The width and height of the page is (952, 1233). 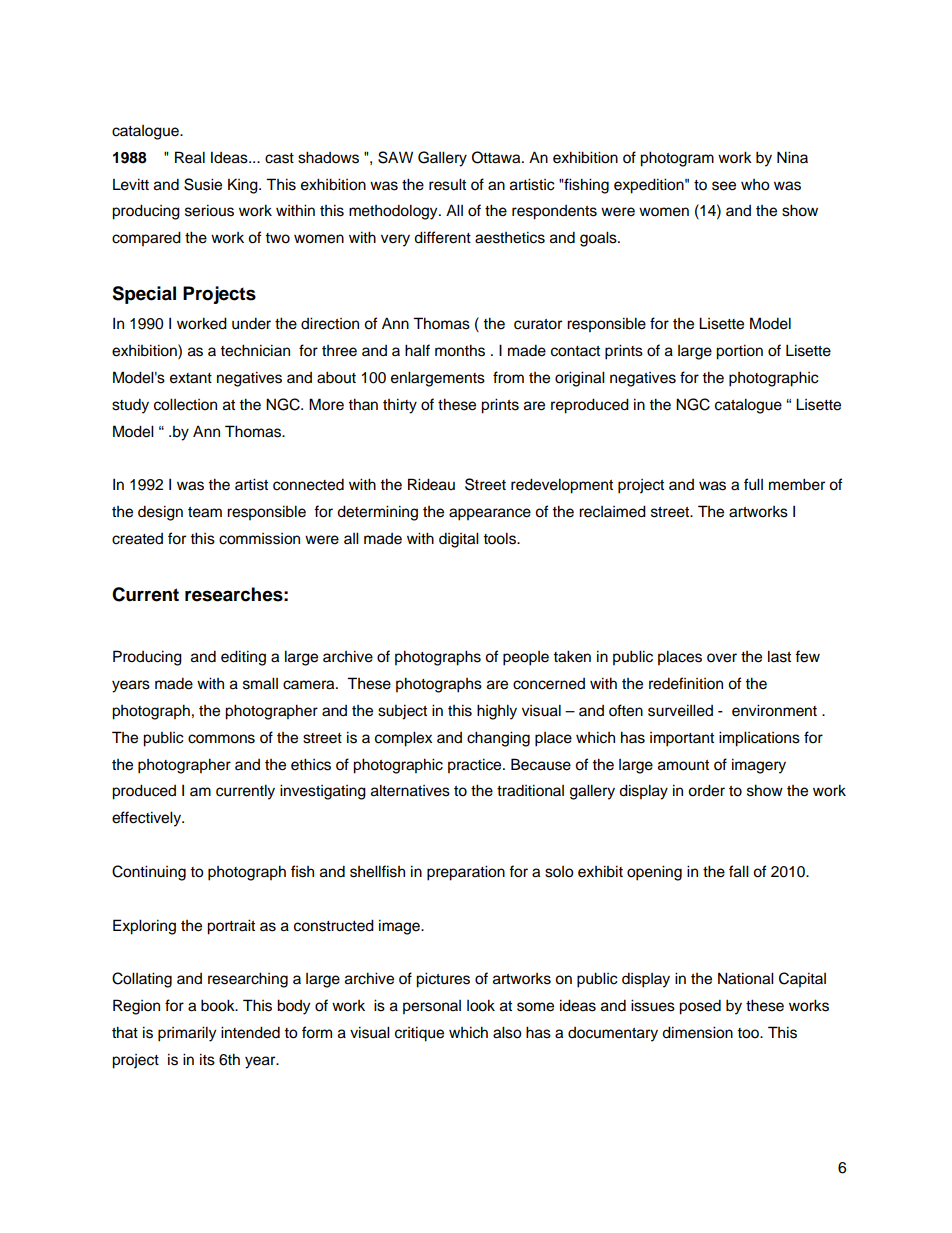 I want to click on practice, so click(x=476, y=766).
